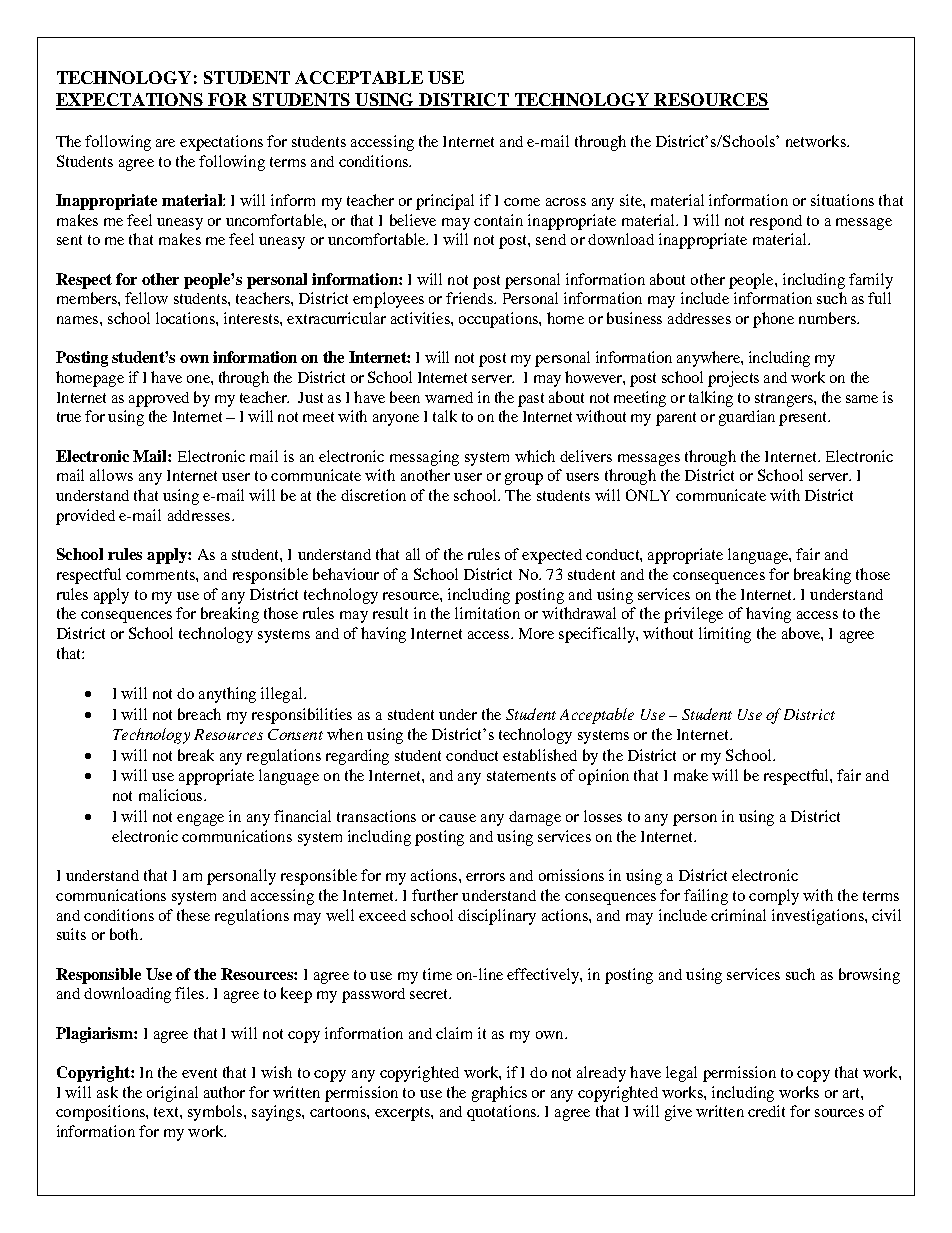 Image resolution: width=952 pixels, height=1233 pixels. I want to click on approved, so click(159, 399).
